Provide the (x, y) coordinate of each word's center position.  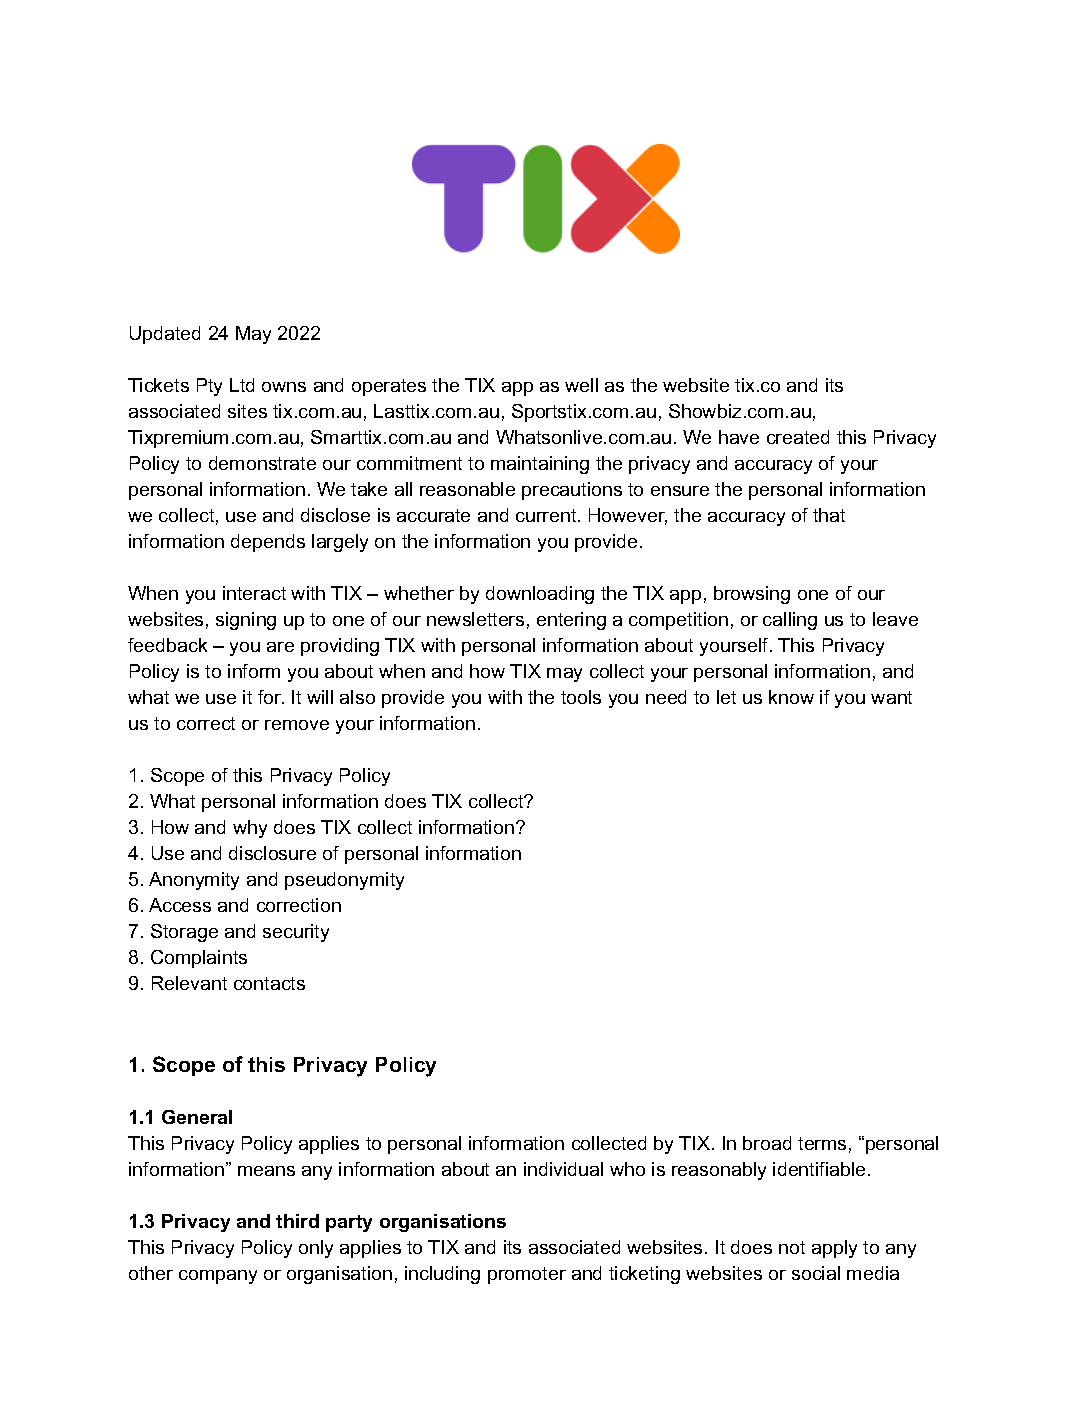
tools (581, 697)
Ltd (242, 385)
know (791, 697)
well (581, 385)
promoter (527, 1275)
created (798, 437)
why (250, 829)
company (218, 1277)
